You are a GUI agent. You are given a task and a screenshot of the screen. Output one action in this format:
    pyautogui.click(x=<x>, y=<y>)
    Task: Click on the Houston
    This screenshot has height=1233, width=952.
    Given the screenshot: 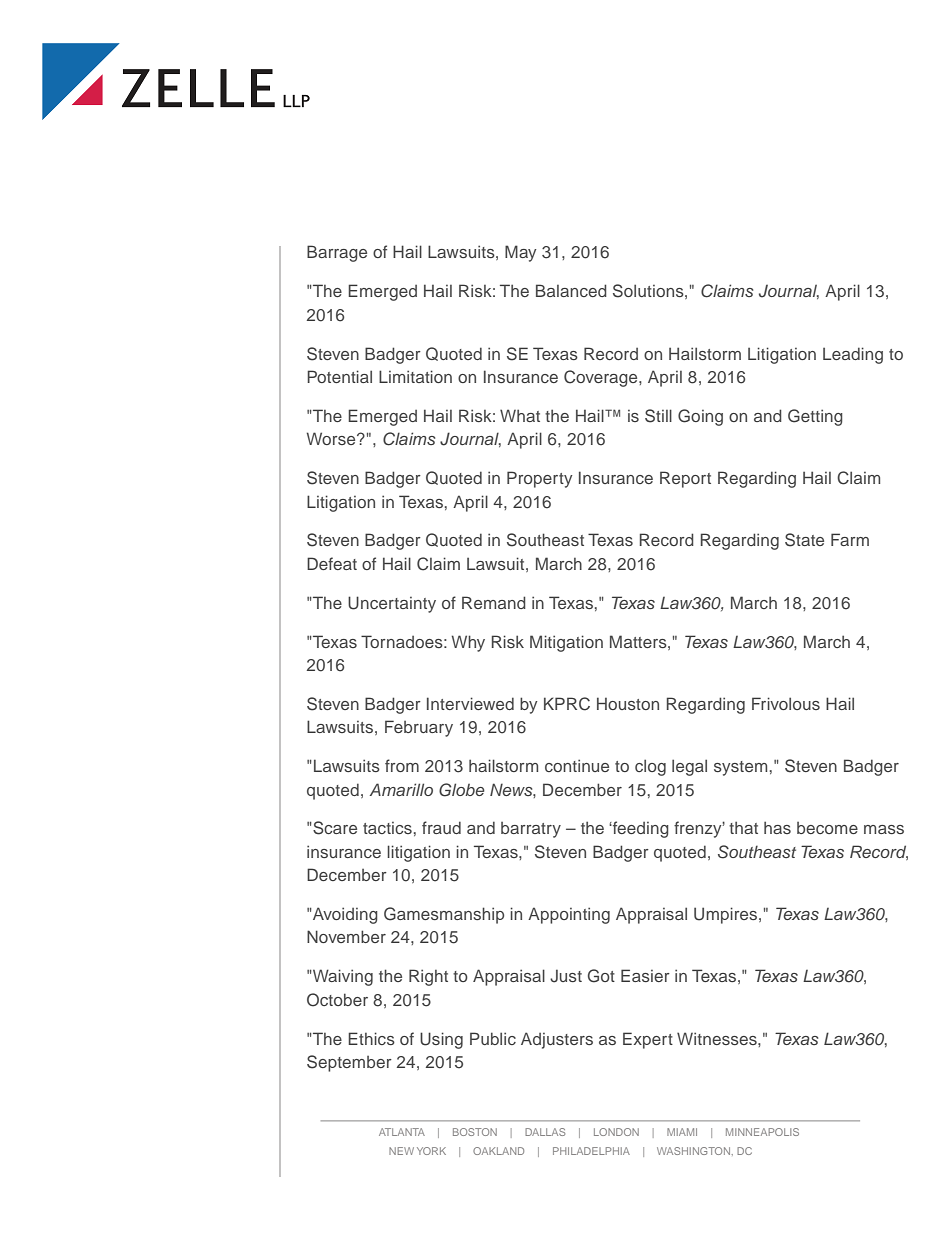 What is the action you would take?
    pyautogui.click(x=628, y=703)
